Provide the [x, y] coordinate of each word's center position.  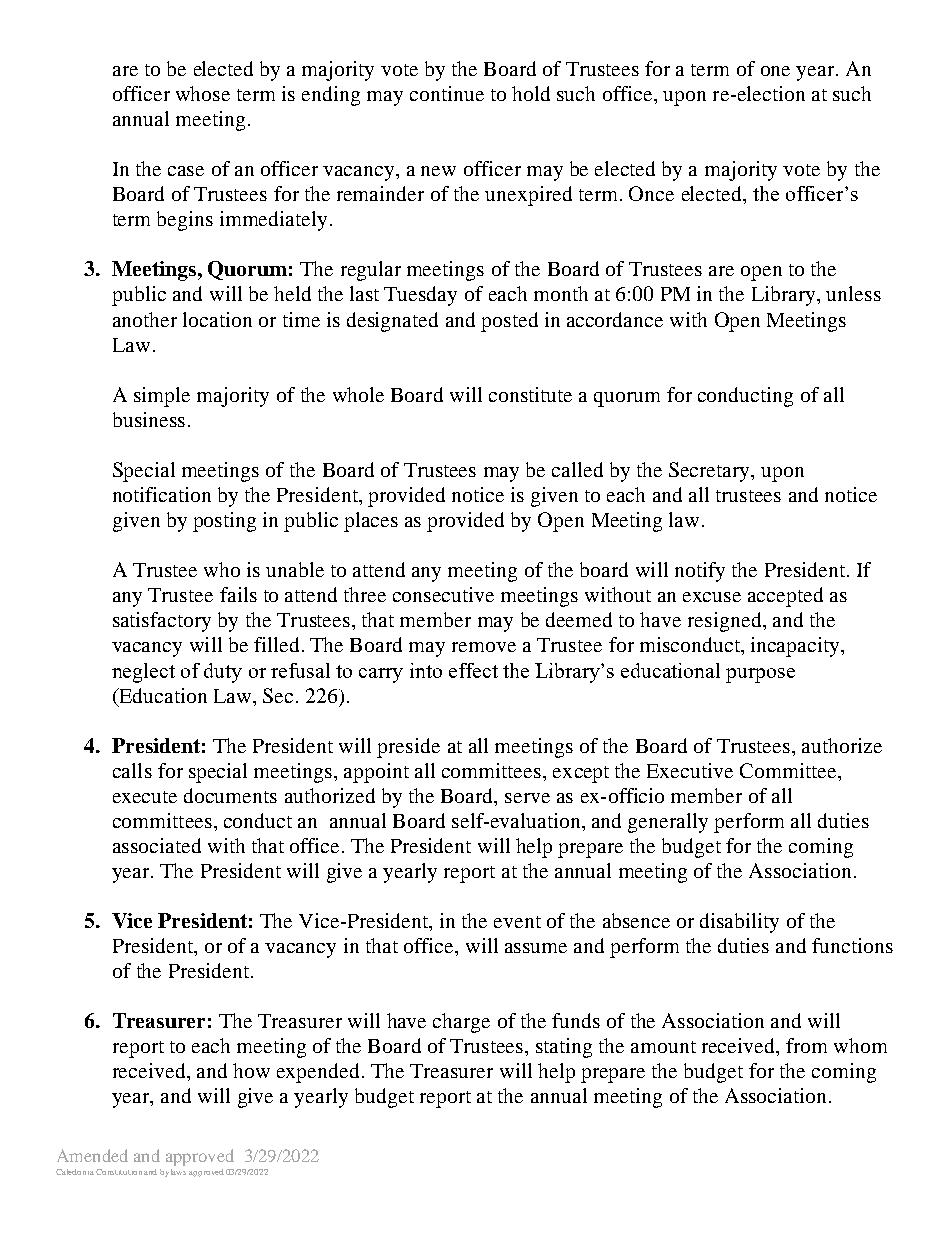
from [806, 1045]
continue [447, 93]
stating [564, 1048]
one [775, 71]
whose [203, 93]
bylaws [173, 1173]
